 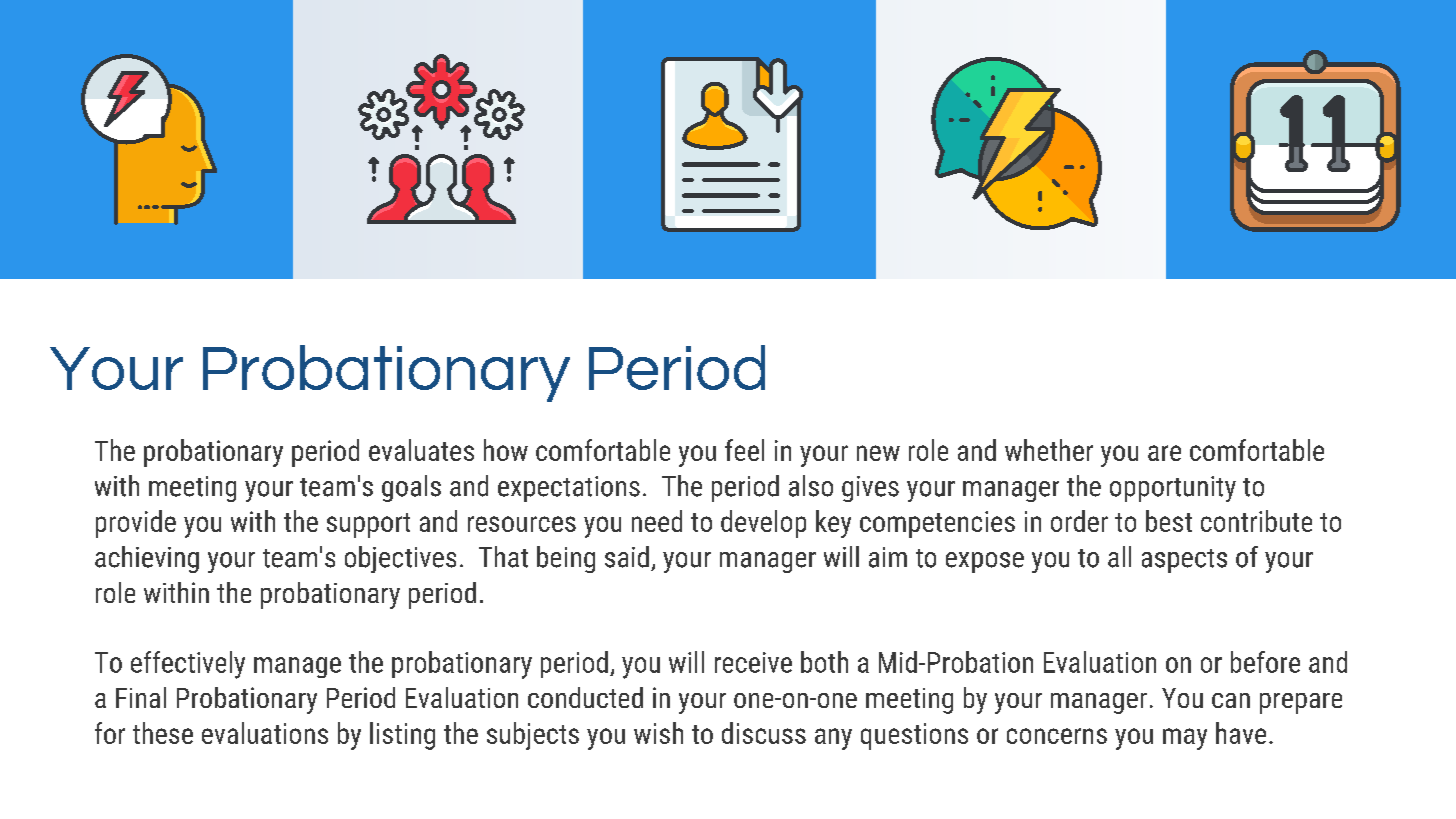 What do you see at coordinates (368, 525) in the document?
I see `support` at bounding box center [368, 525].
